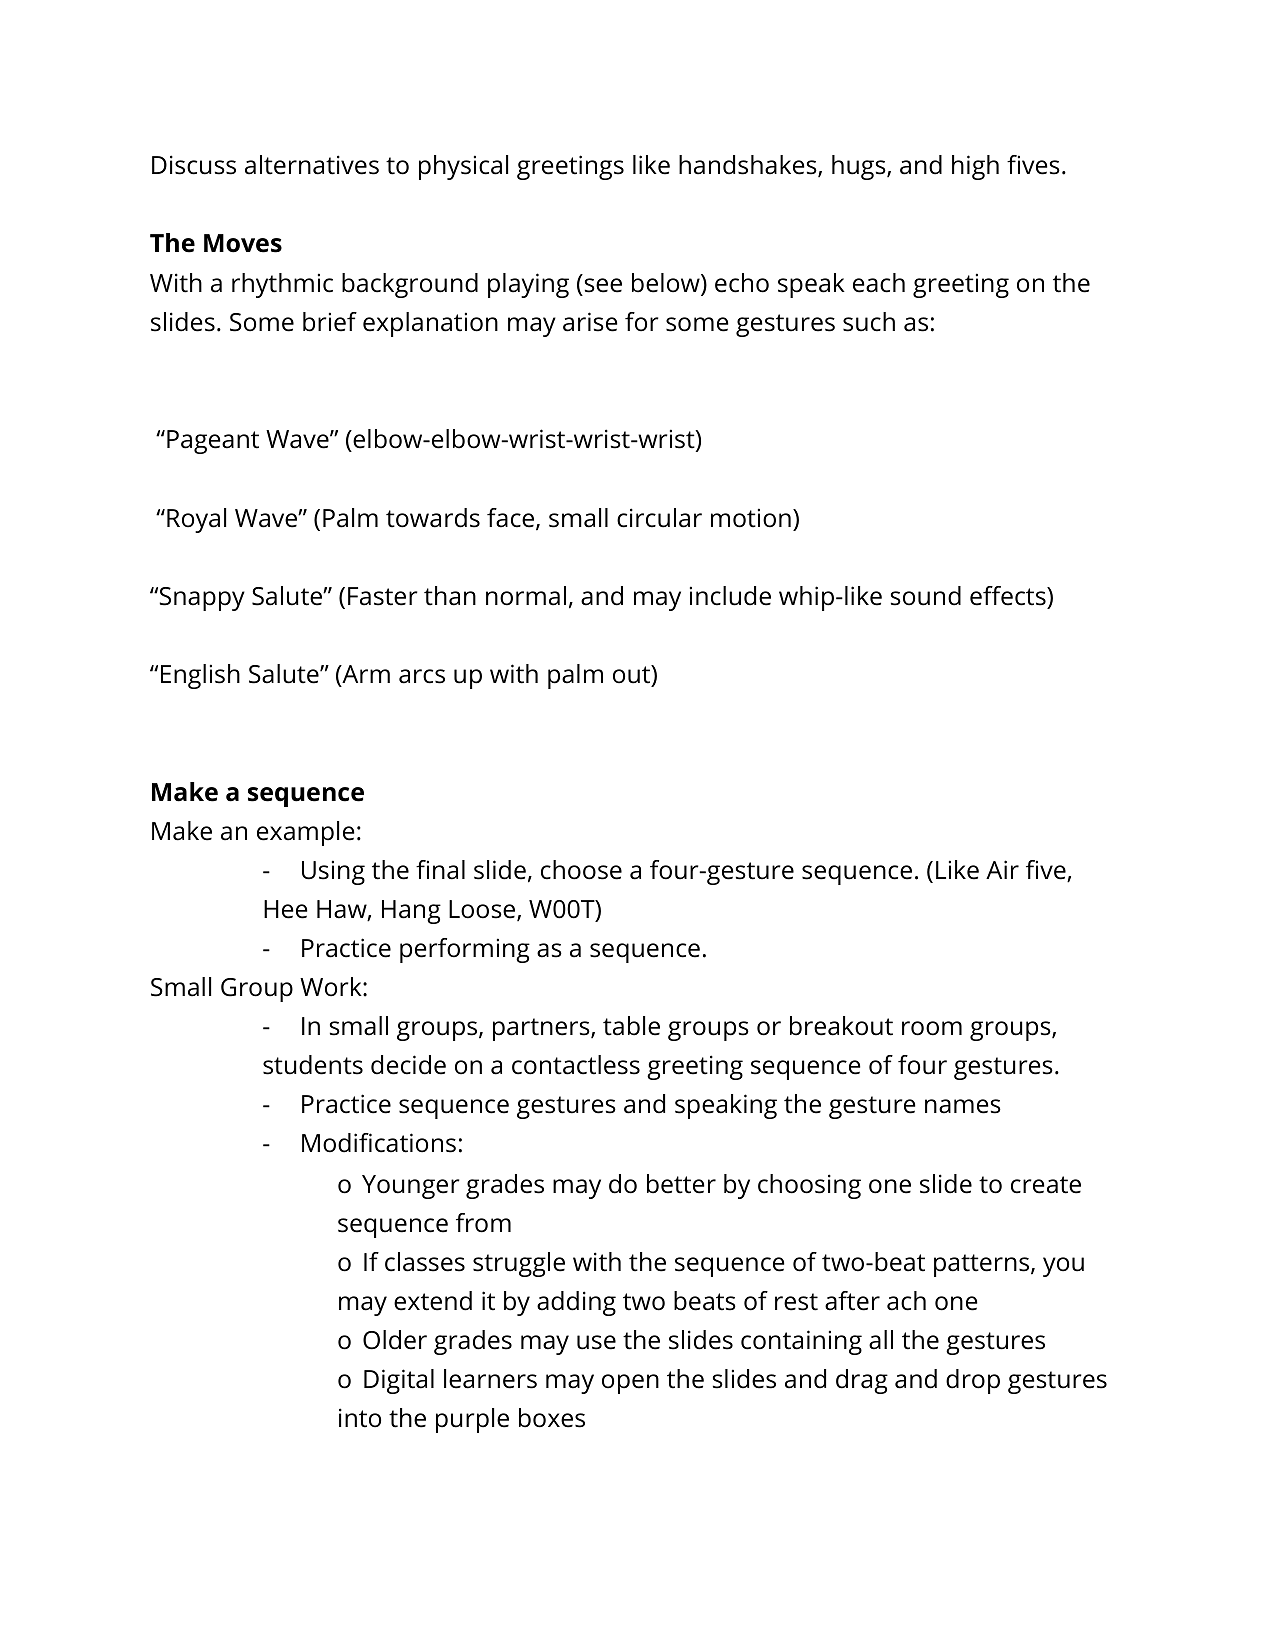  I want to click on high, so click(975, 167).
